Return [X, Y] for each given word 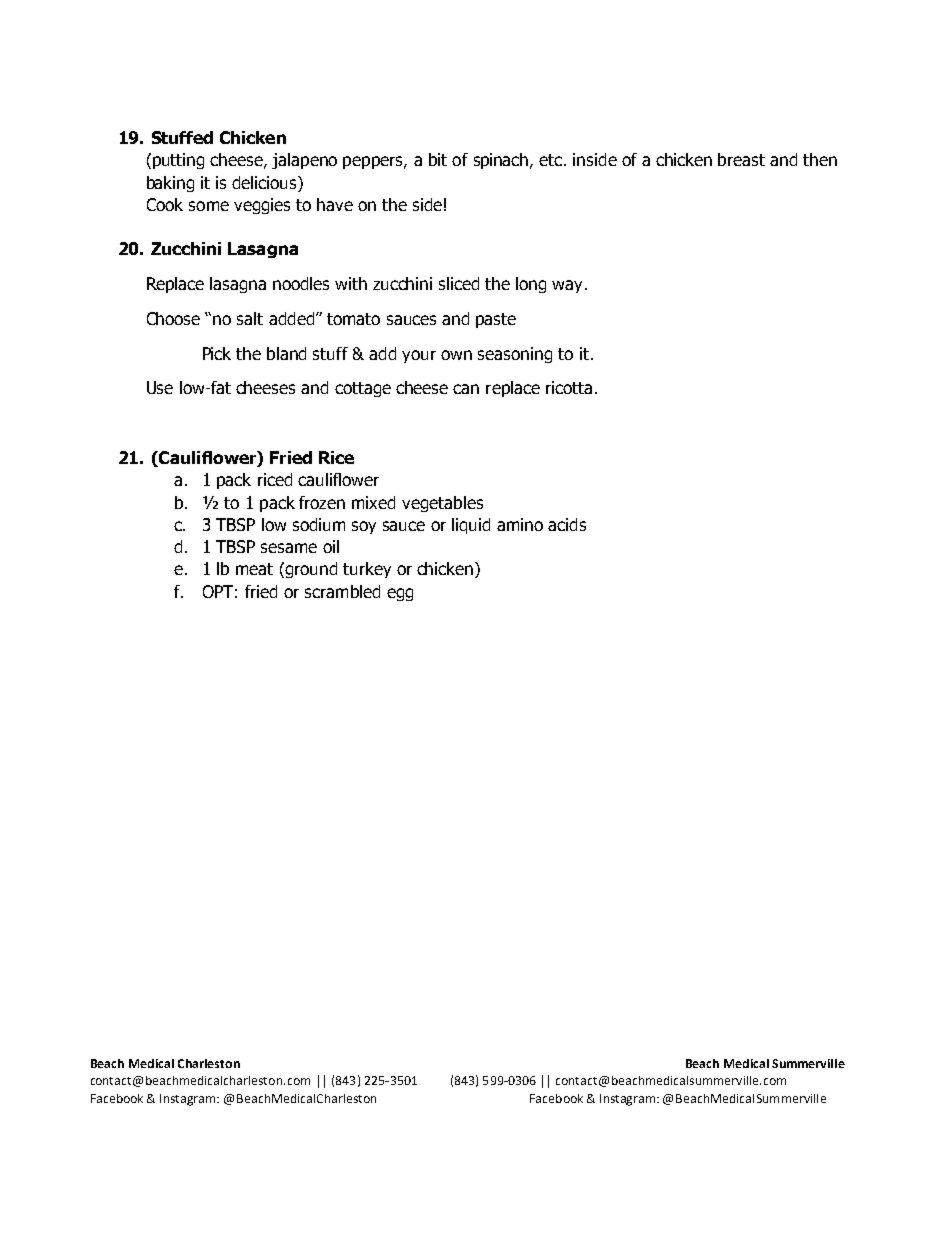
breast [741, 159]
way [569, 286]
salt [250, 318]
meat [254, 569]
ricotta [569, 387]
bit [438, 159]
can [466, 389]
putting [178, 161]
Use [160, 387]
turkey [367, 570]
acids [567, 524]
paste [496, 320]
